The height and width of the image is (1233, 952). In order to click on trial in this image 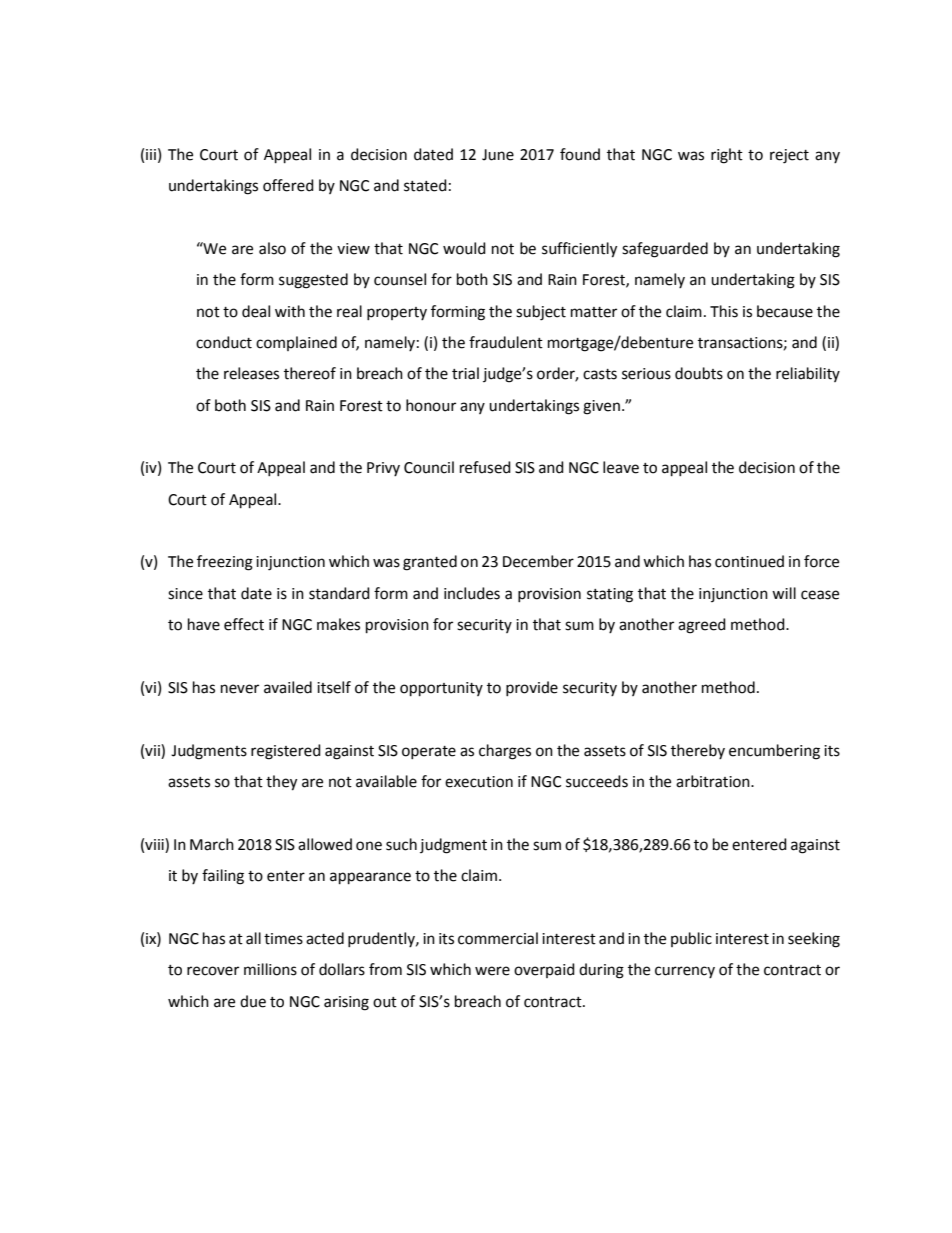, I will do `click(465, 373)`.
